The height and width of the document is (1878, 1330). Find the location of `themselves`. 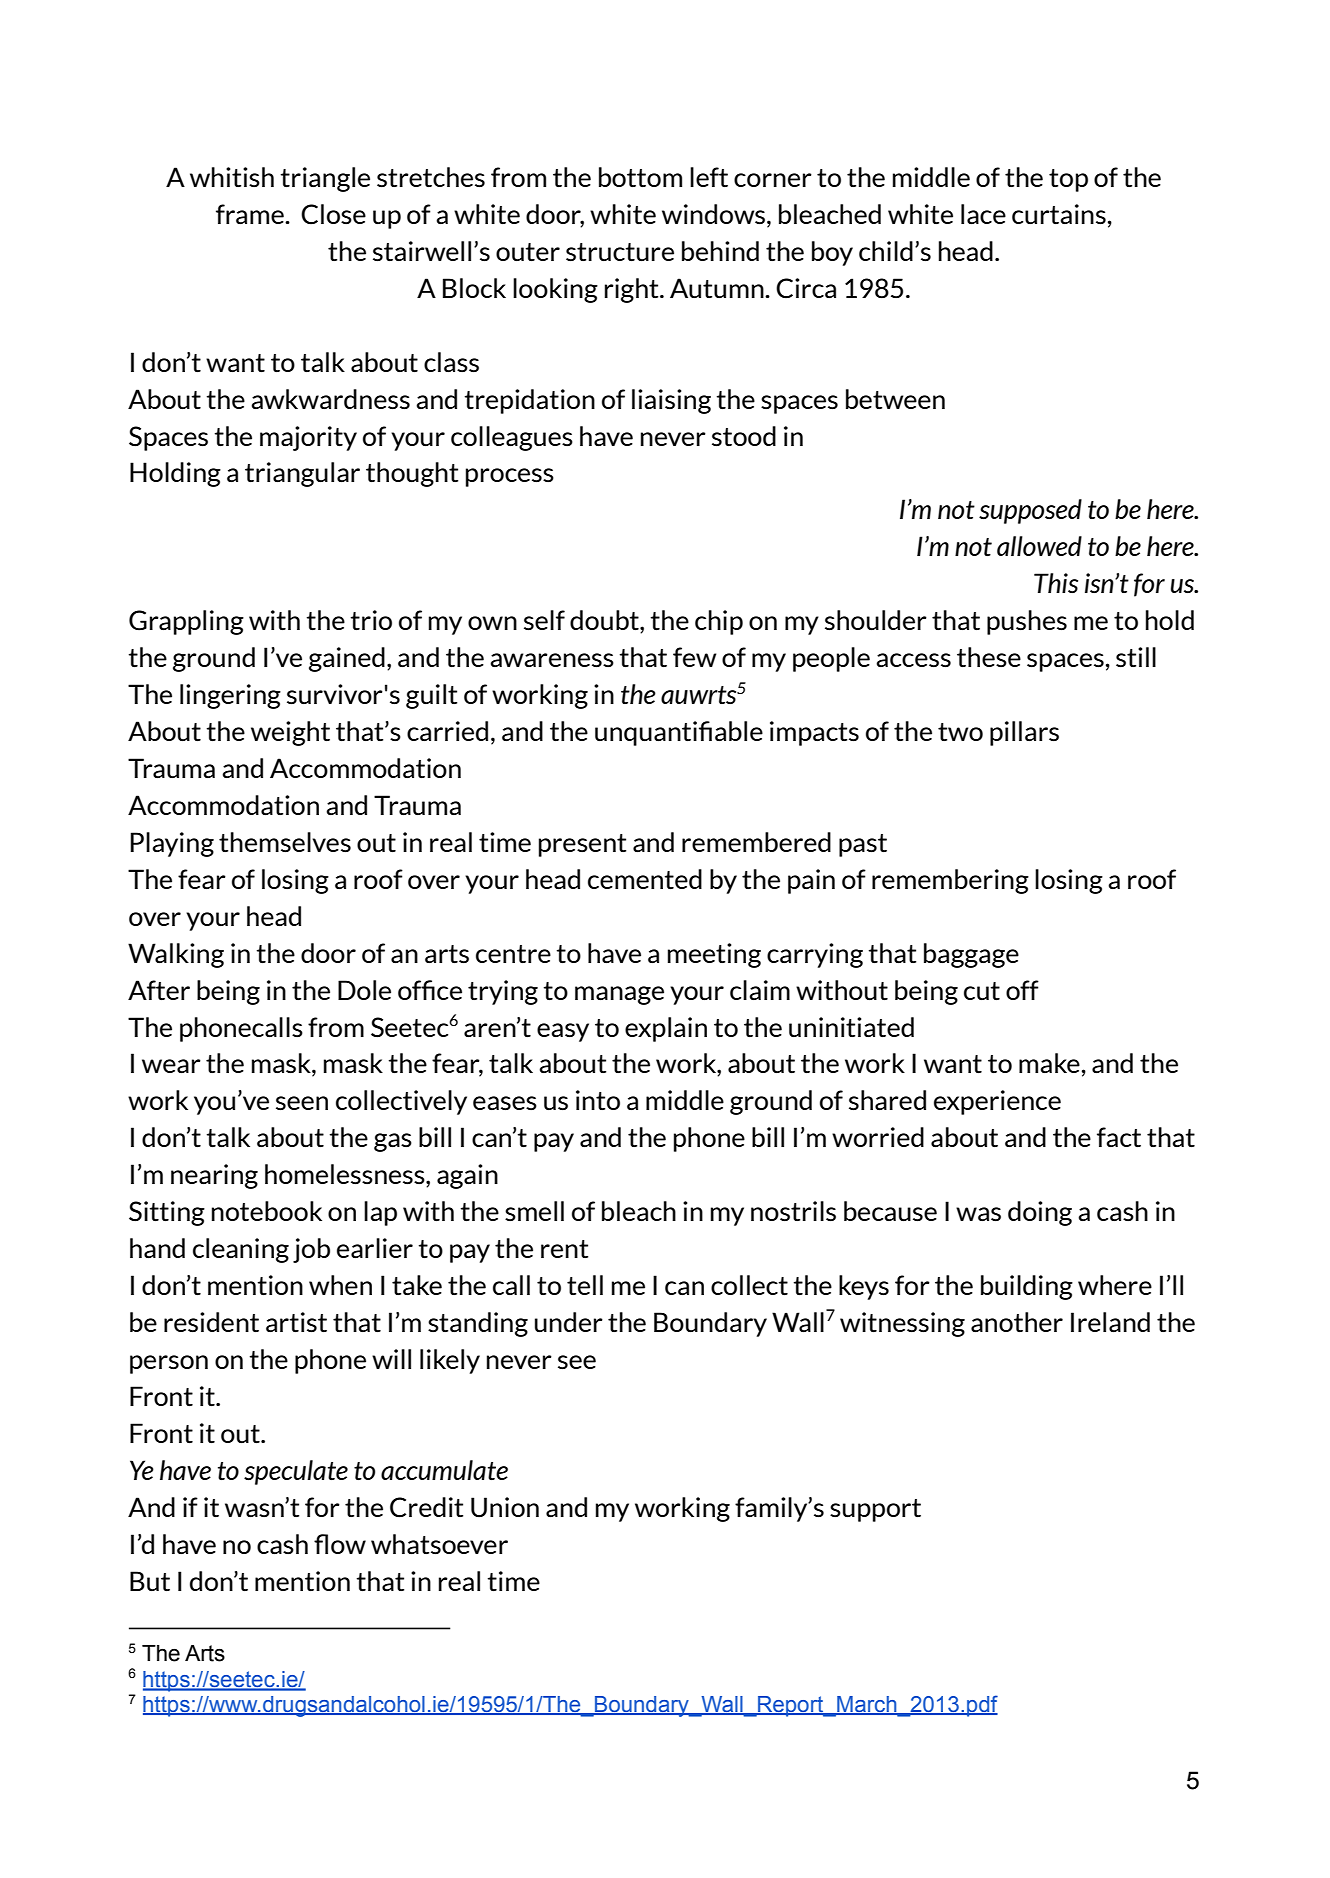

themselves is located at coordinates (285, 842).
